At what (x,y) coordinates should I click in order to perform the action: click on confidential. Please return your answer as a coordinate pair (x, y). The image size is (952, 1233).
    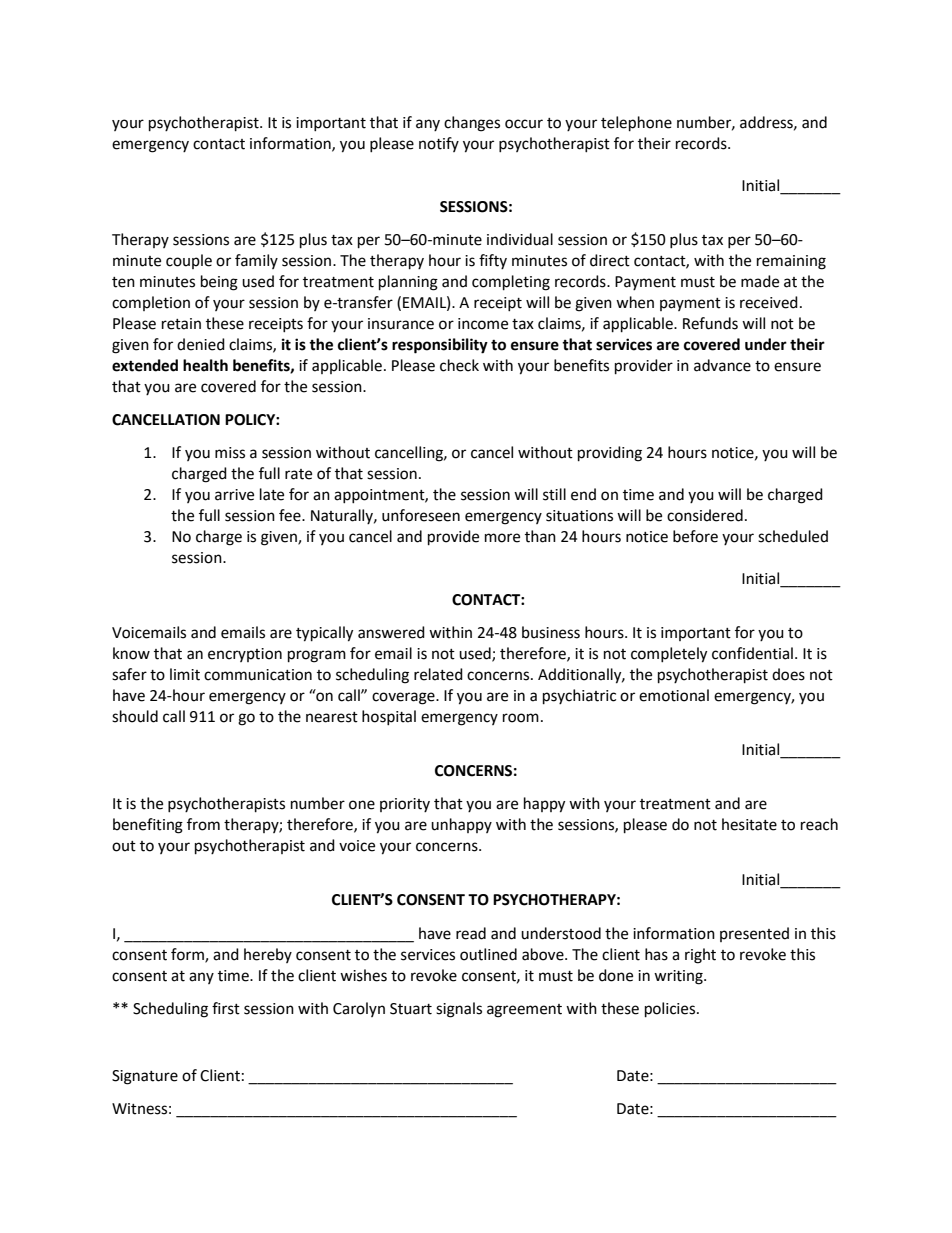
    Looking at the image, I should click on (752, 653).
